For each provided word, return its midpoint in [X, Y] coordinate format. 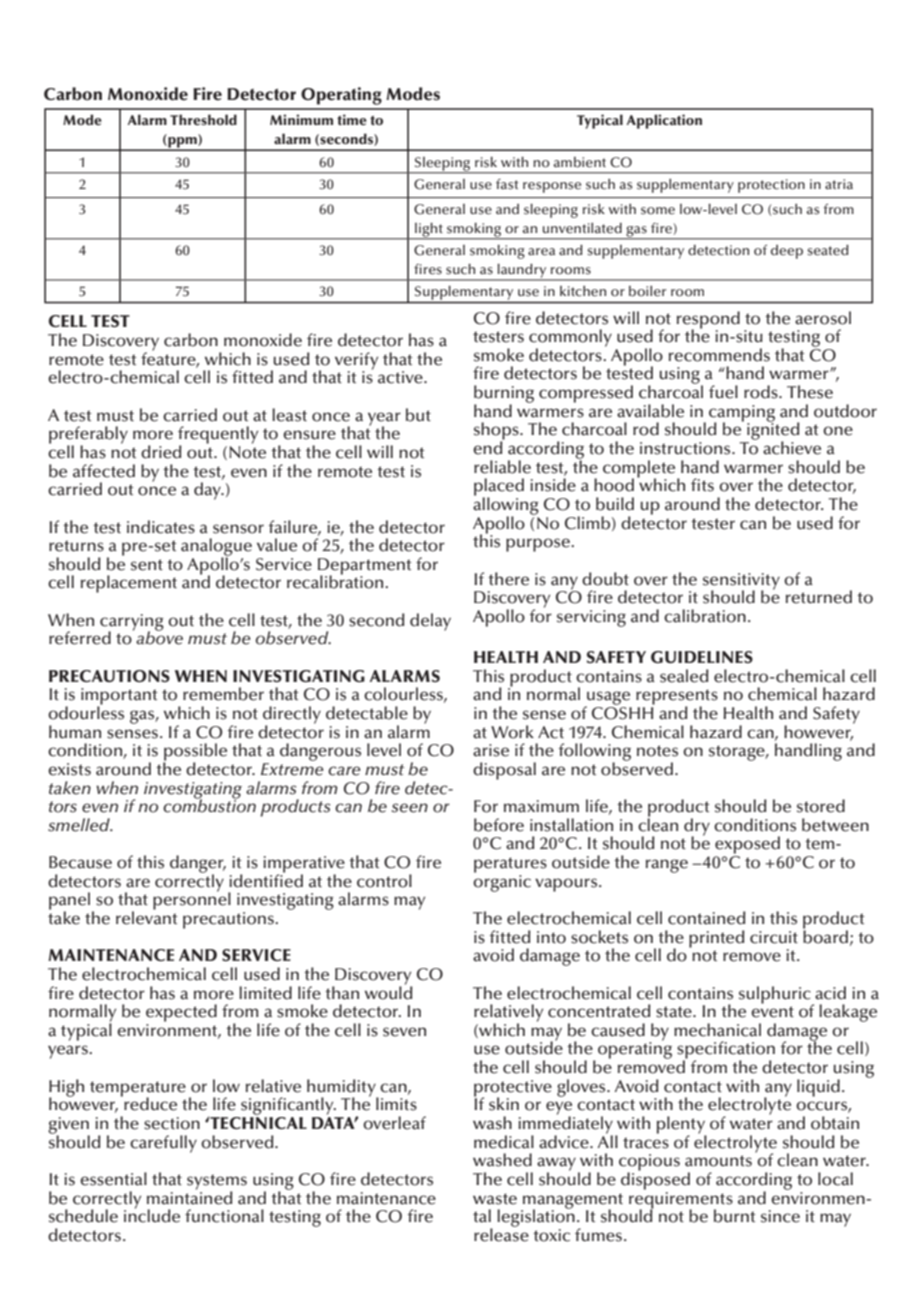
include [152, 1215]
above [158, 637]
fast [507, 184]
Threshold [203, 119]
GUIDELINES [702, 657]
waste [495, 1199]
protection [771, 186]
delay [430, 622]
